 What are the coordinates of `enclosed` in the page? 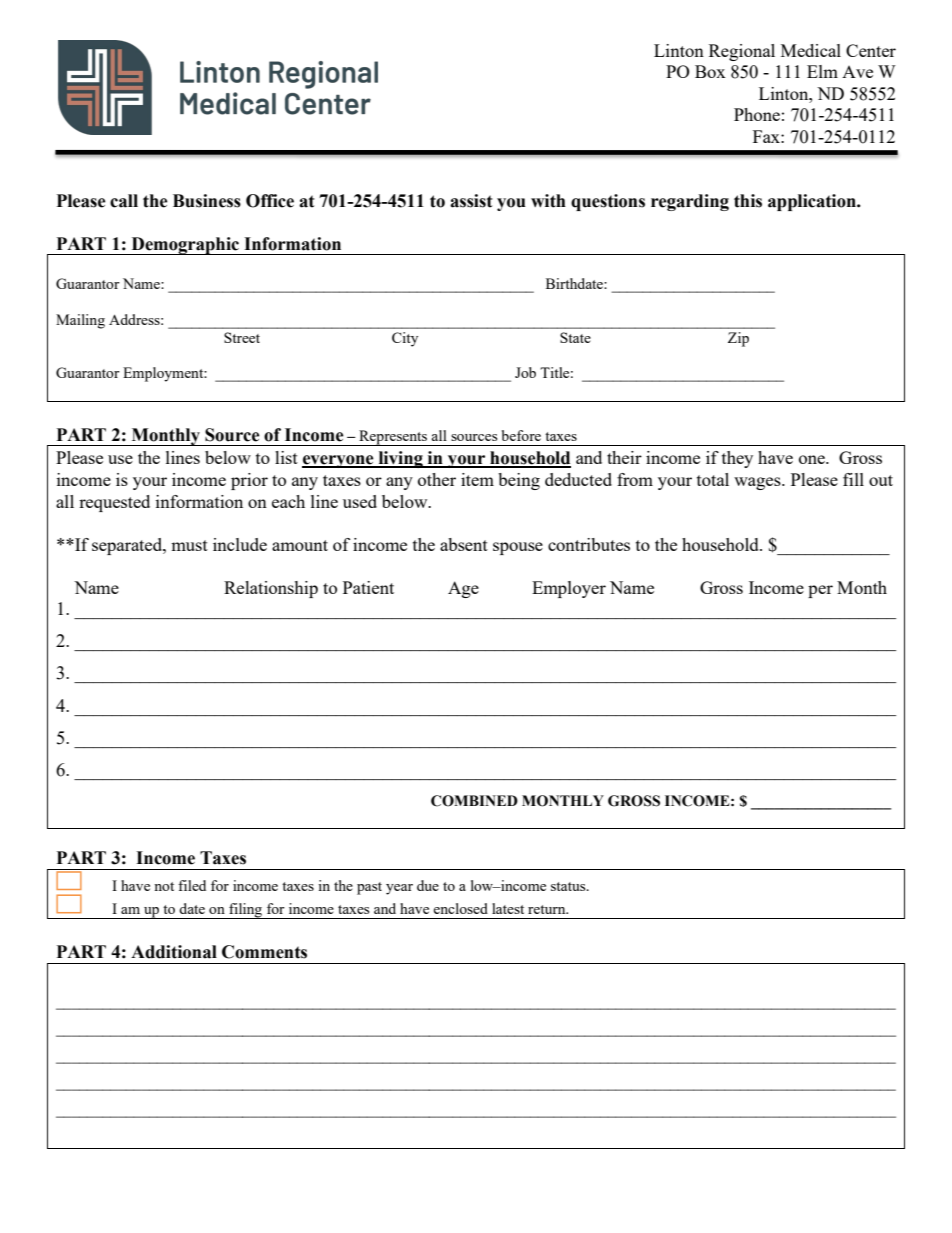 It's located at (460, 908).
